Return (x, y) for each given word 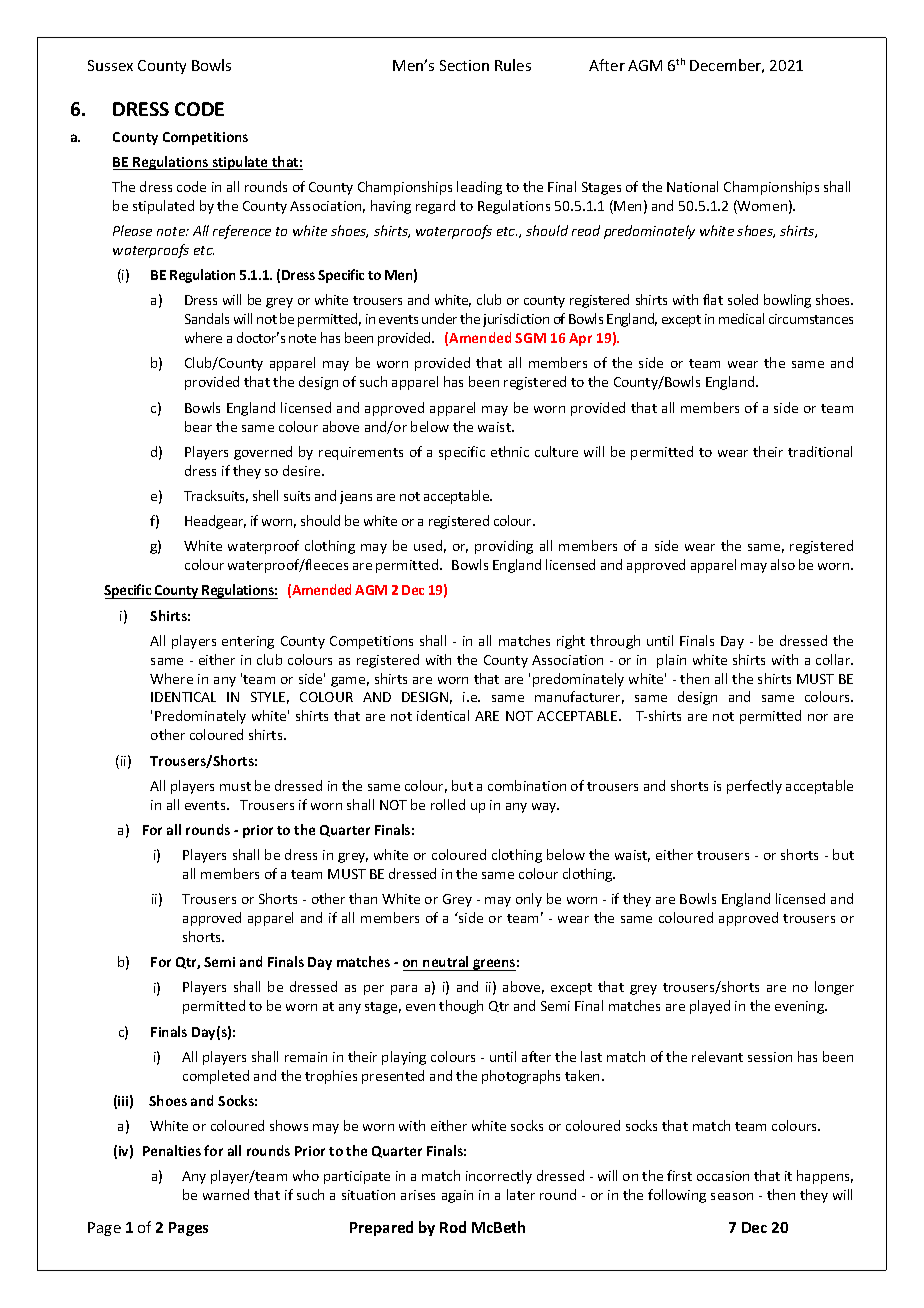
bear (198, 426)
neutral (445, 961)
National (692, 186)
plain (671, 661)
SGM (530, 338)
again (457, 1196)
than (363, 898)
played (710, 1007)
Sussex (110, 65)
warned (226, 1194)
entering (248, 642)
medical (741, 318)
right (571, 642)
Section (464, 65)
